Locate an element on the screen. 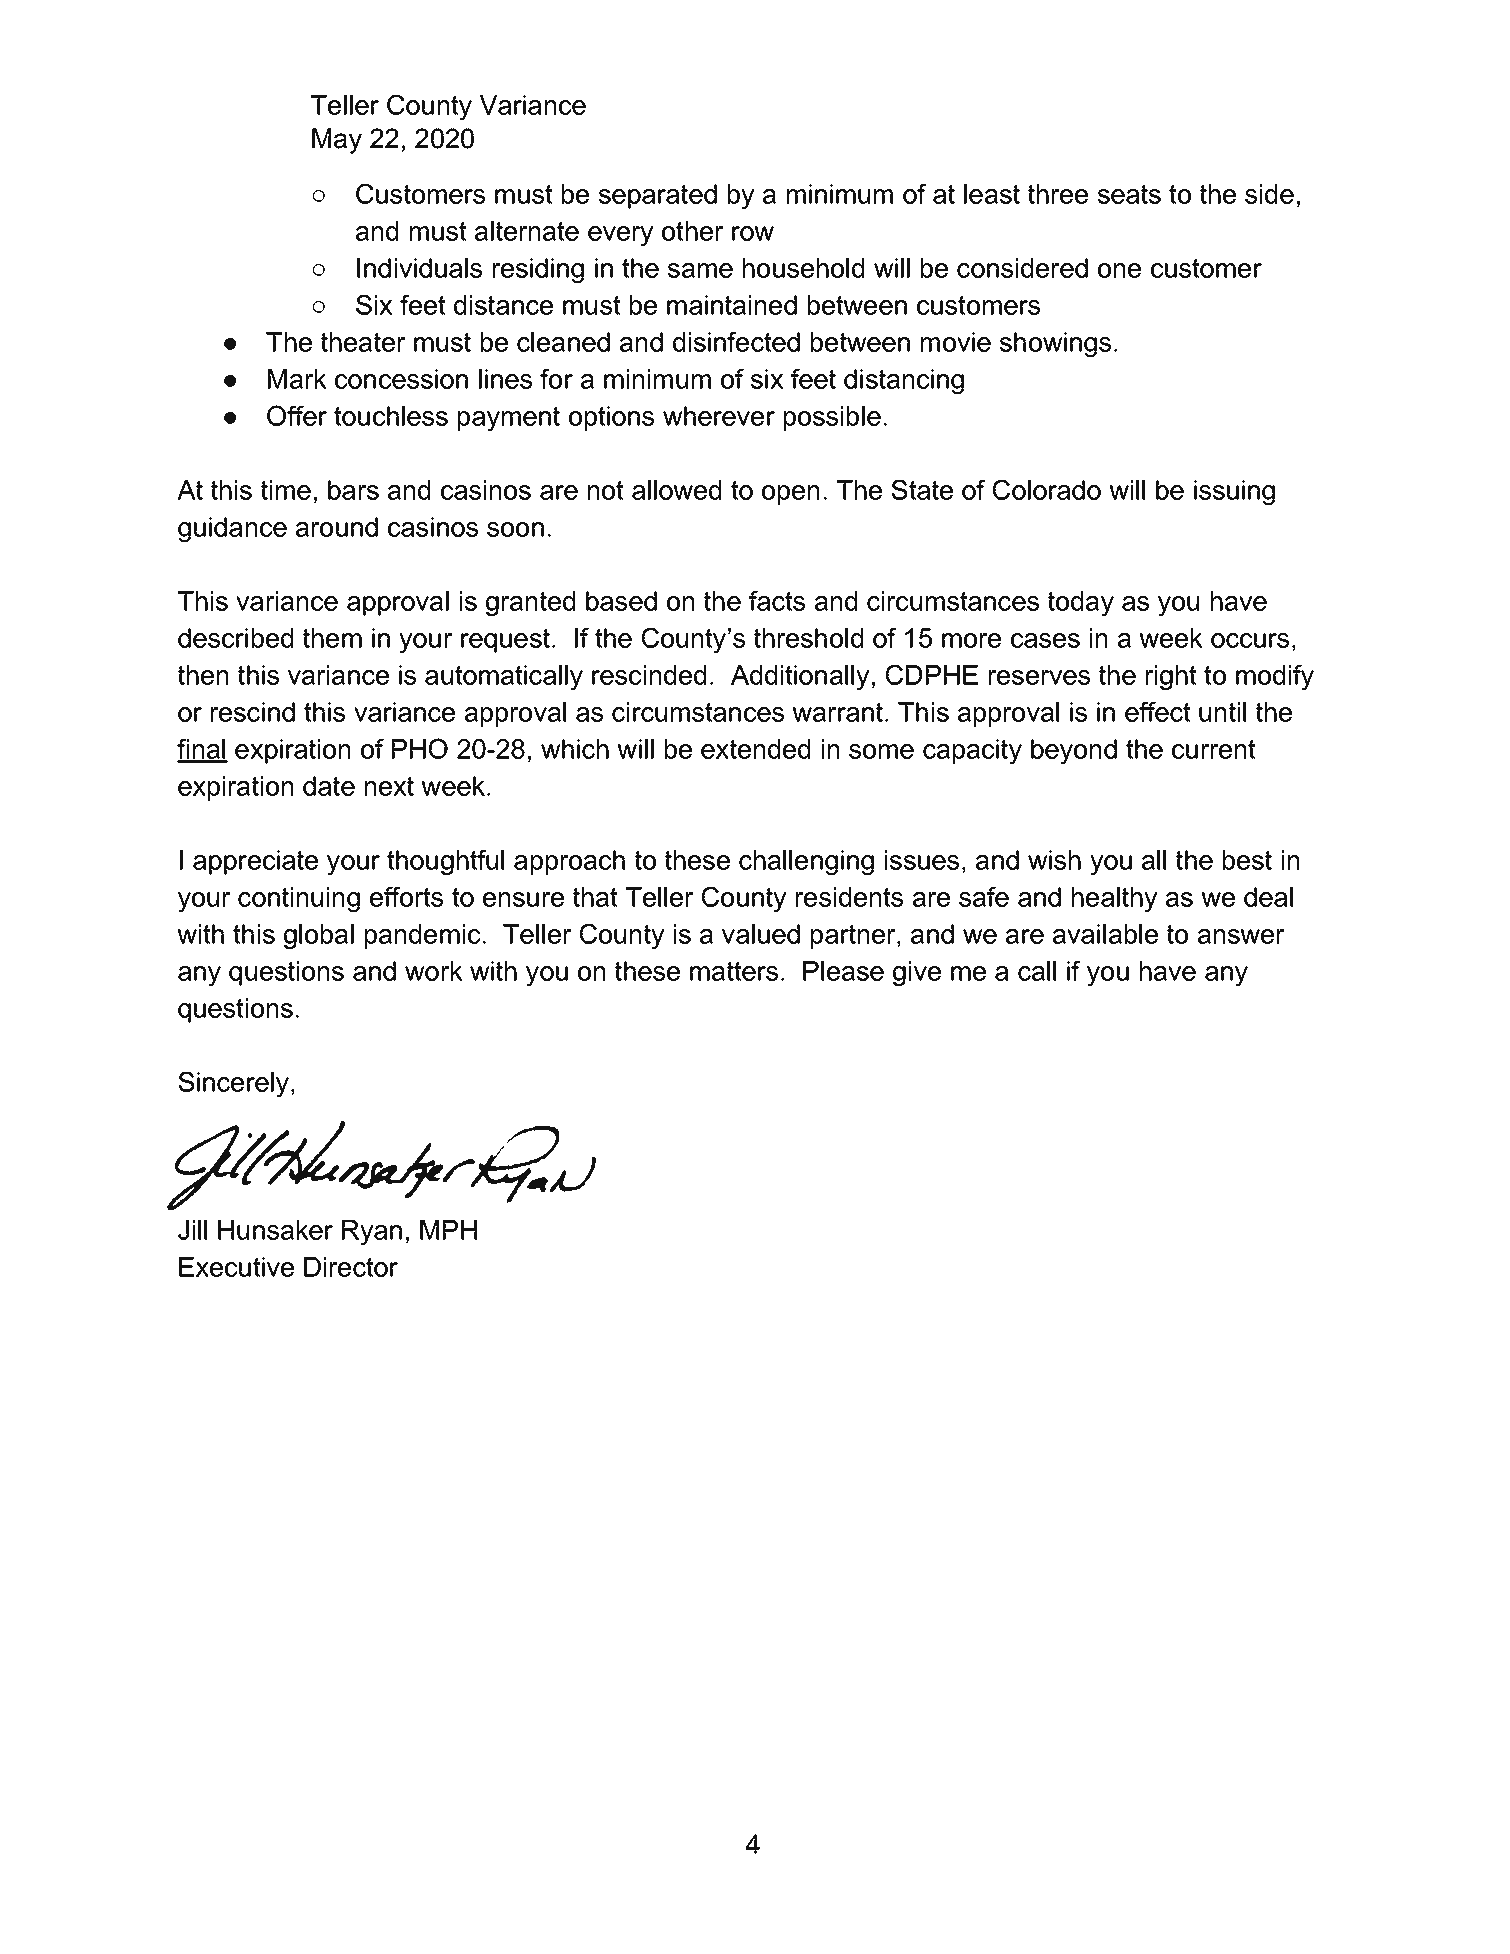  around is located at coordinates (337, 527).
